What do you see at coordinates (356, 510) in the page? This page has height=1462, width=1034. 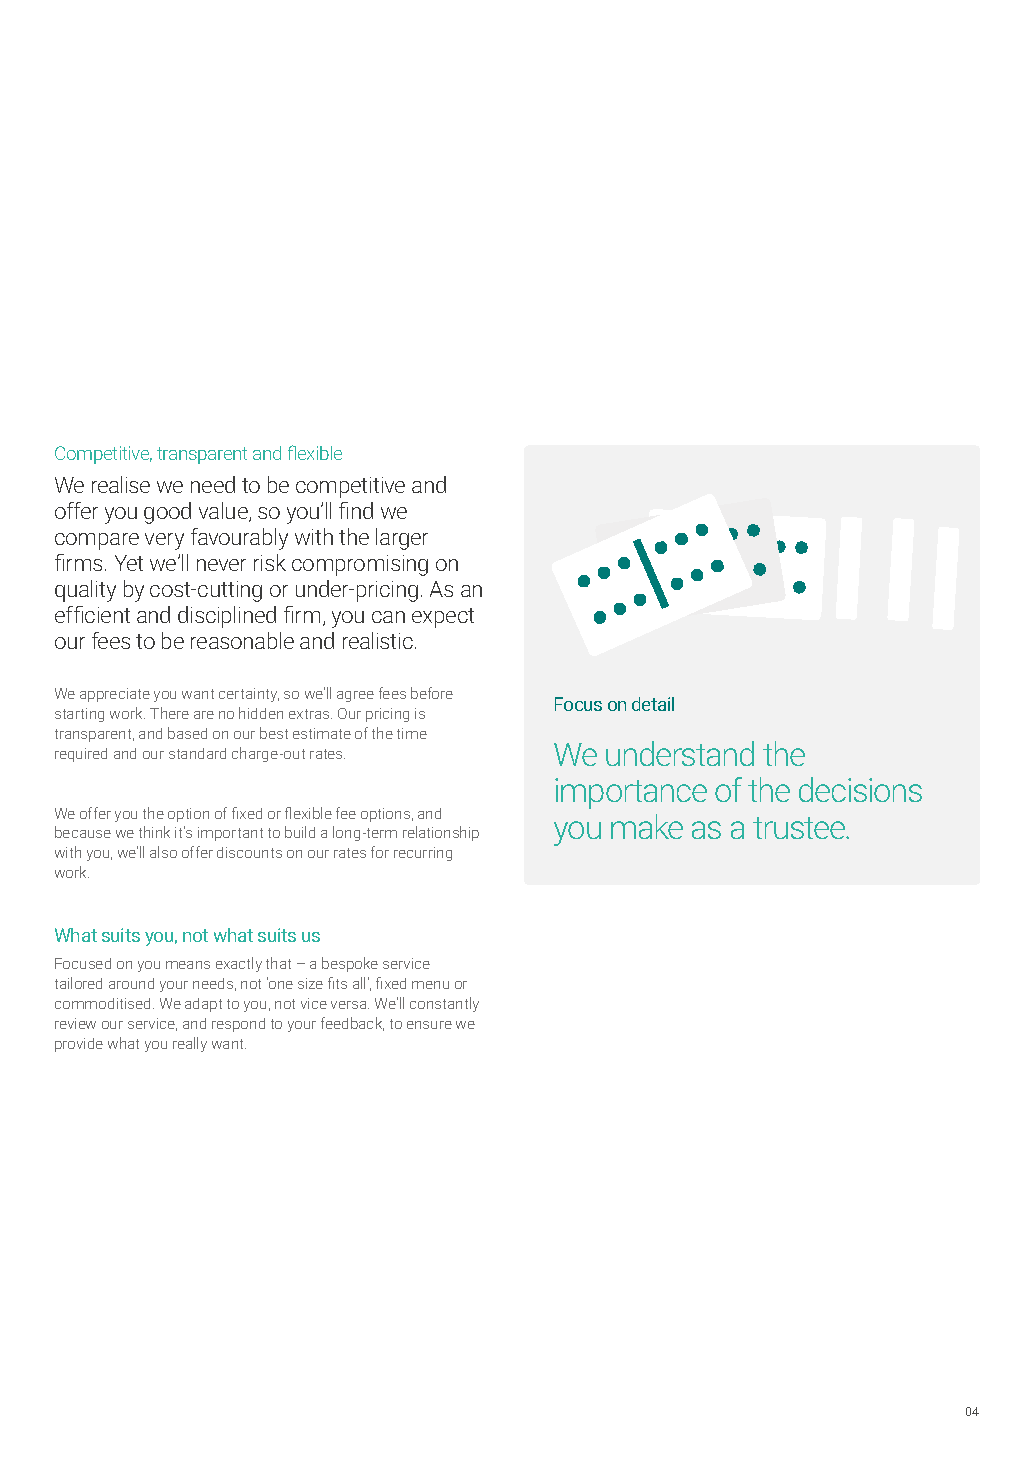 I see `find` at bounding box center [356, 510].
